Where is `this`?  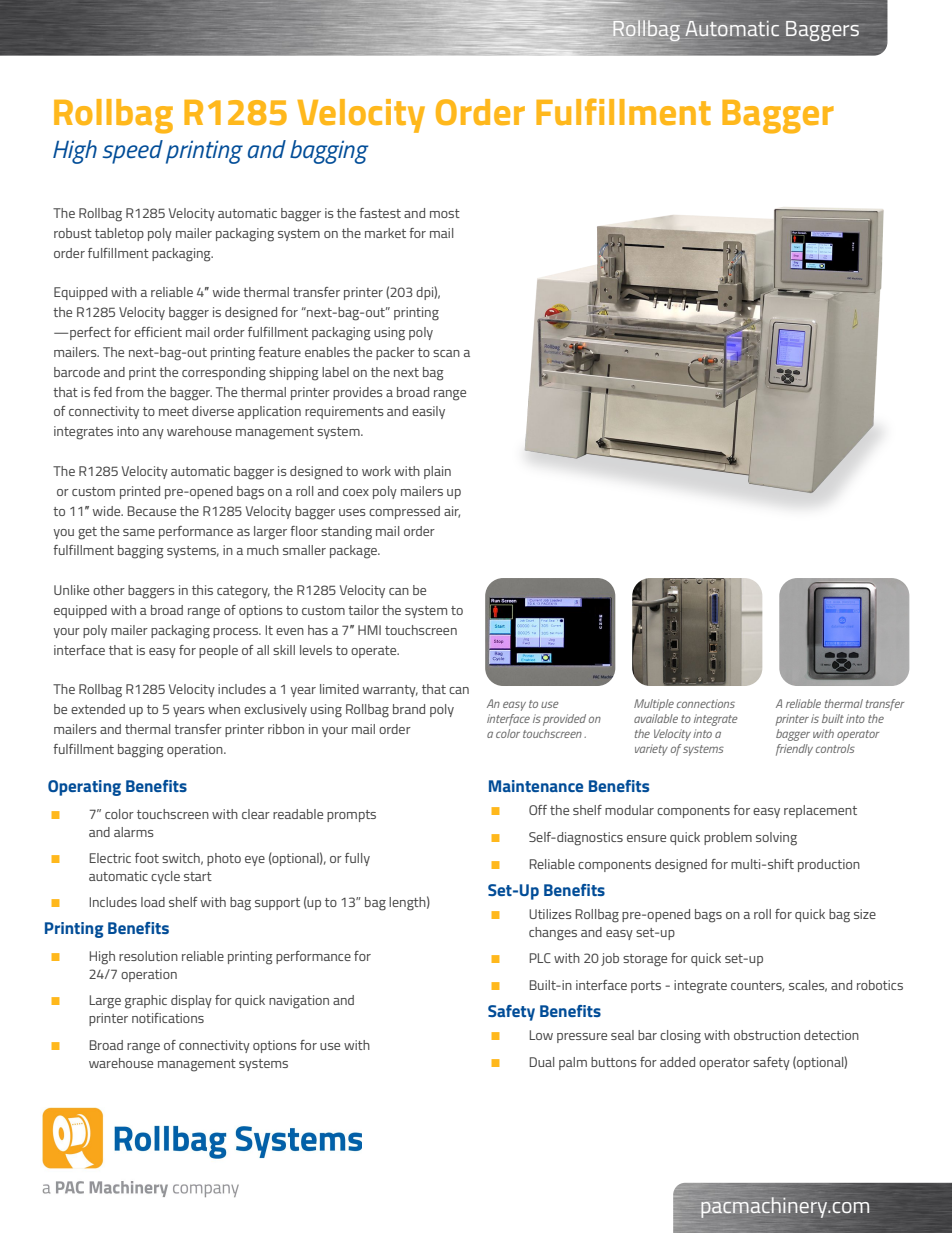
this is located at coordinates (202, 590).
